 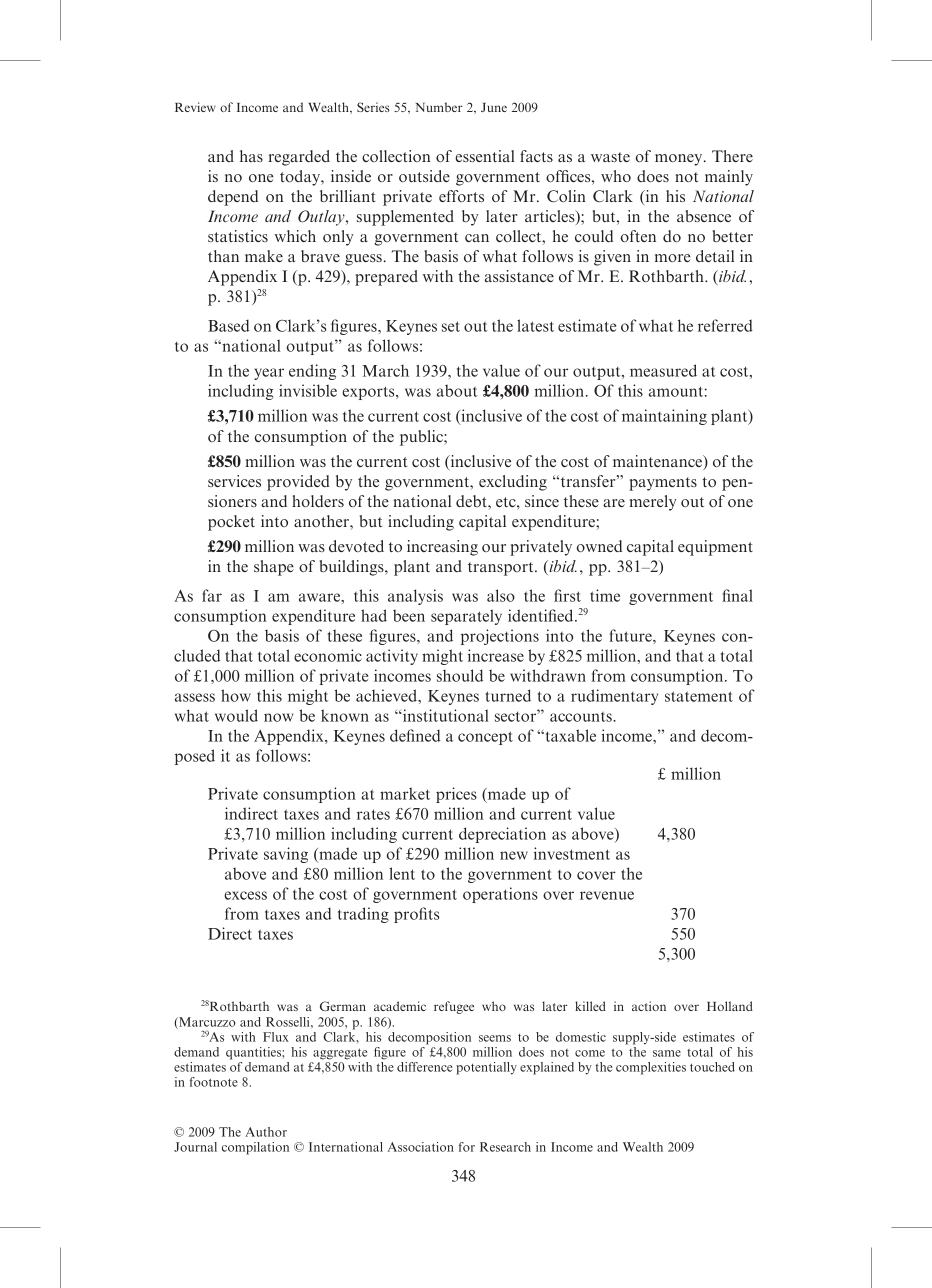 I want to click on essential, so click(x=485, y=156).
